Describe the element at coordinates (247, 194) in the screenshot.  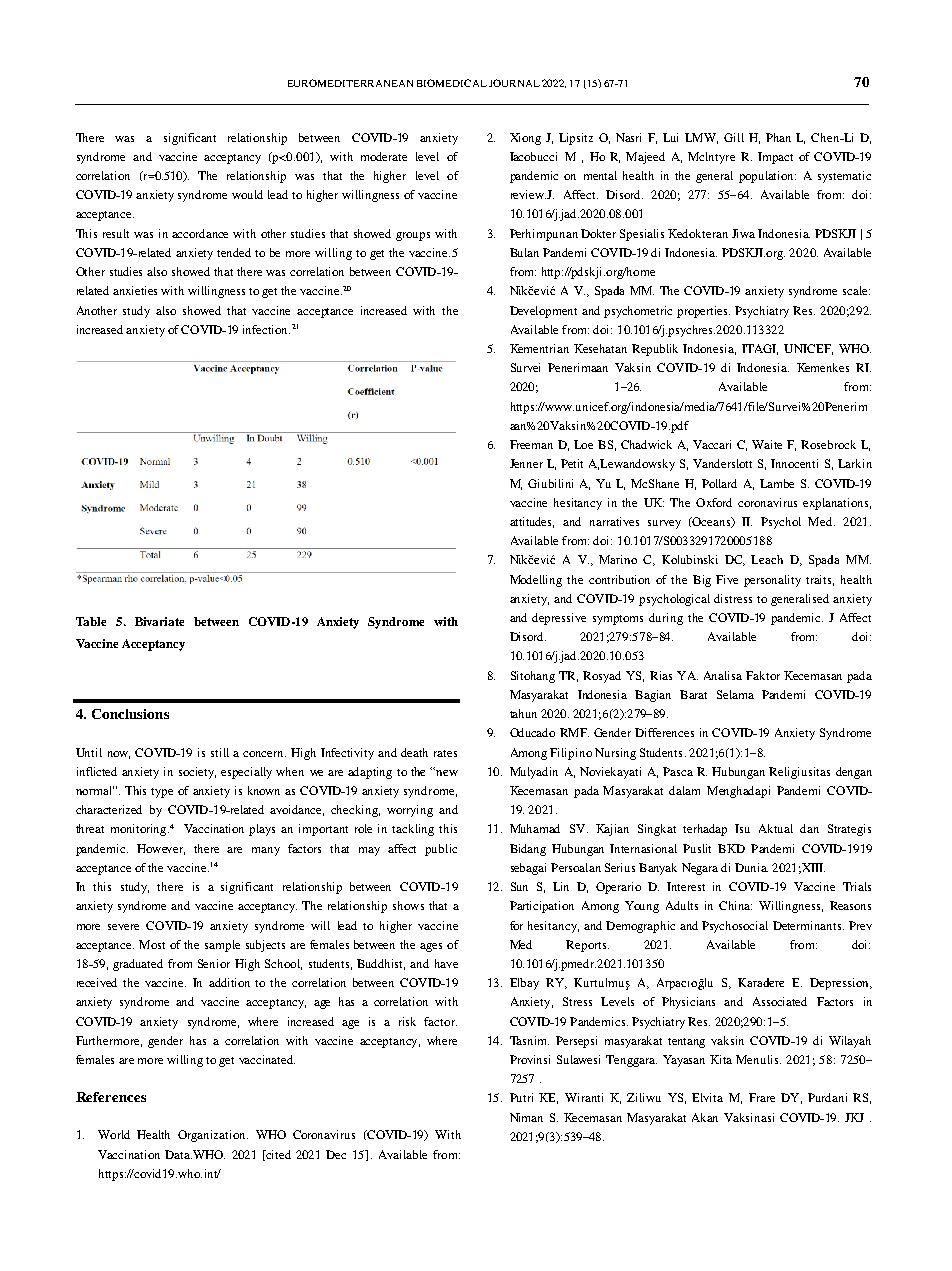
I see `would` at that location.
